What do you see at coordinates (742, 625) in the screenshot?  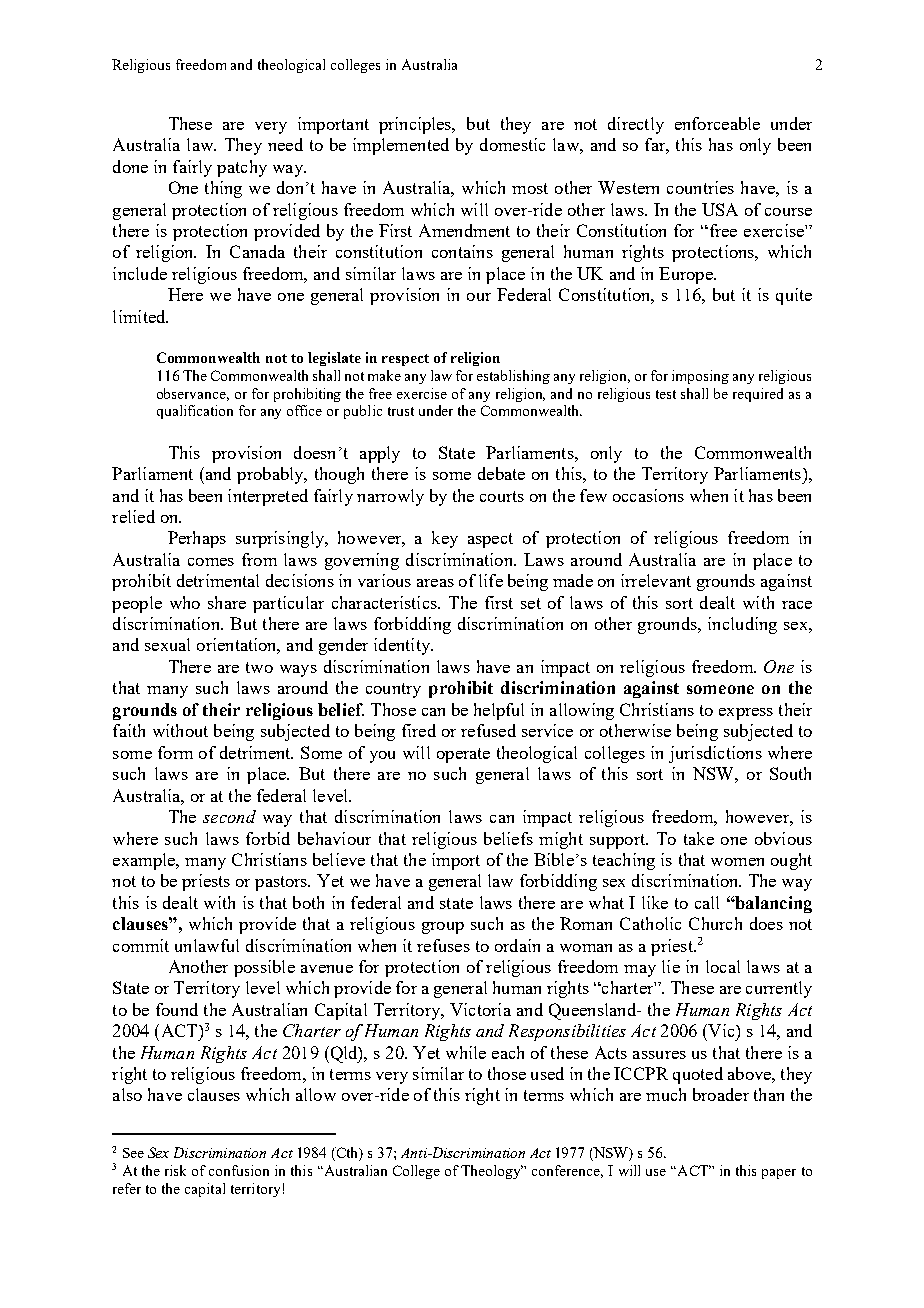 I see `including` at bounding box center [742, 625].
